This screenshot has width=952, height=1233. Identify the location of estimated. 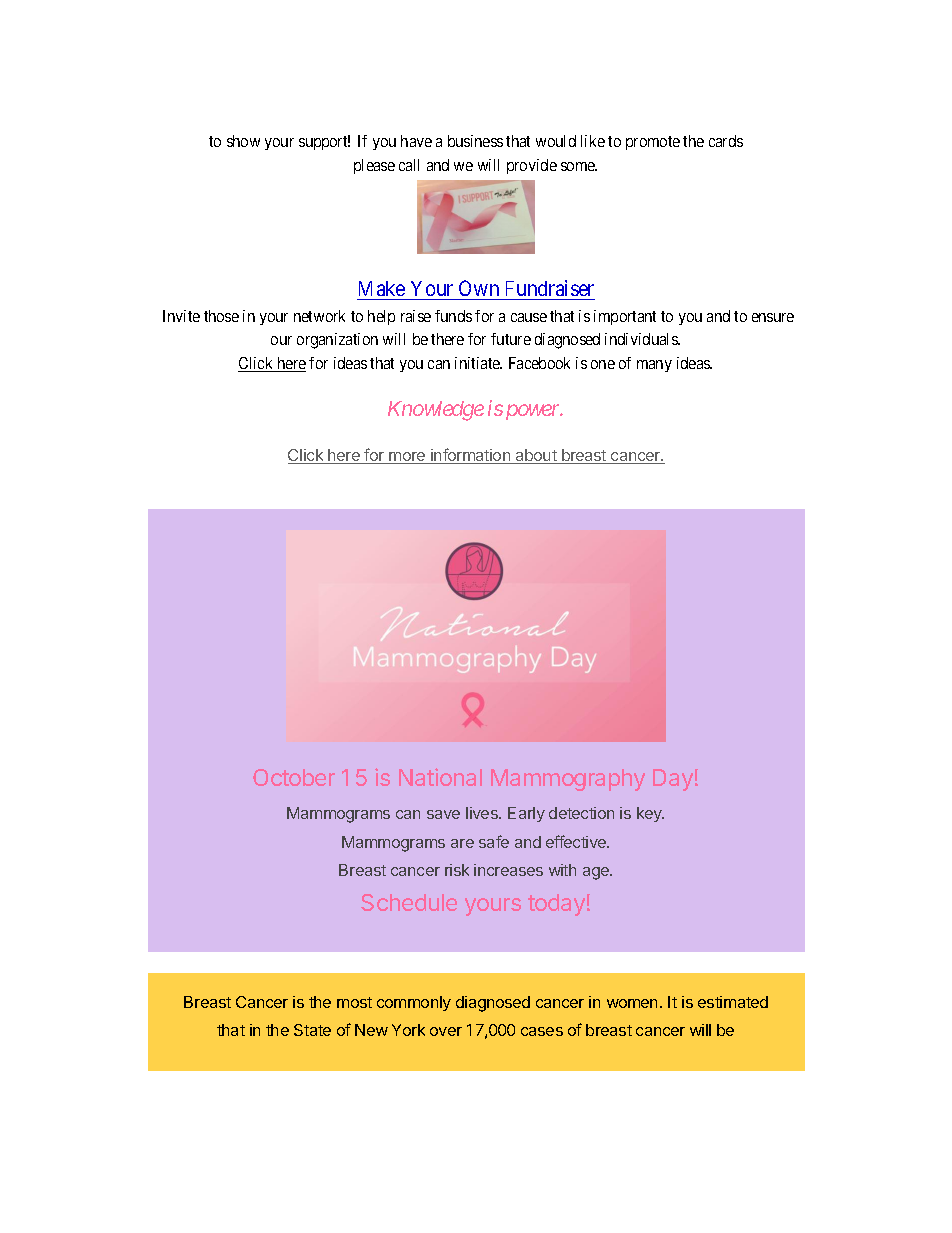
(733, 1002).
